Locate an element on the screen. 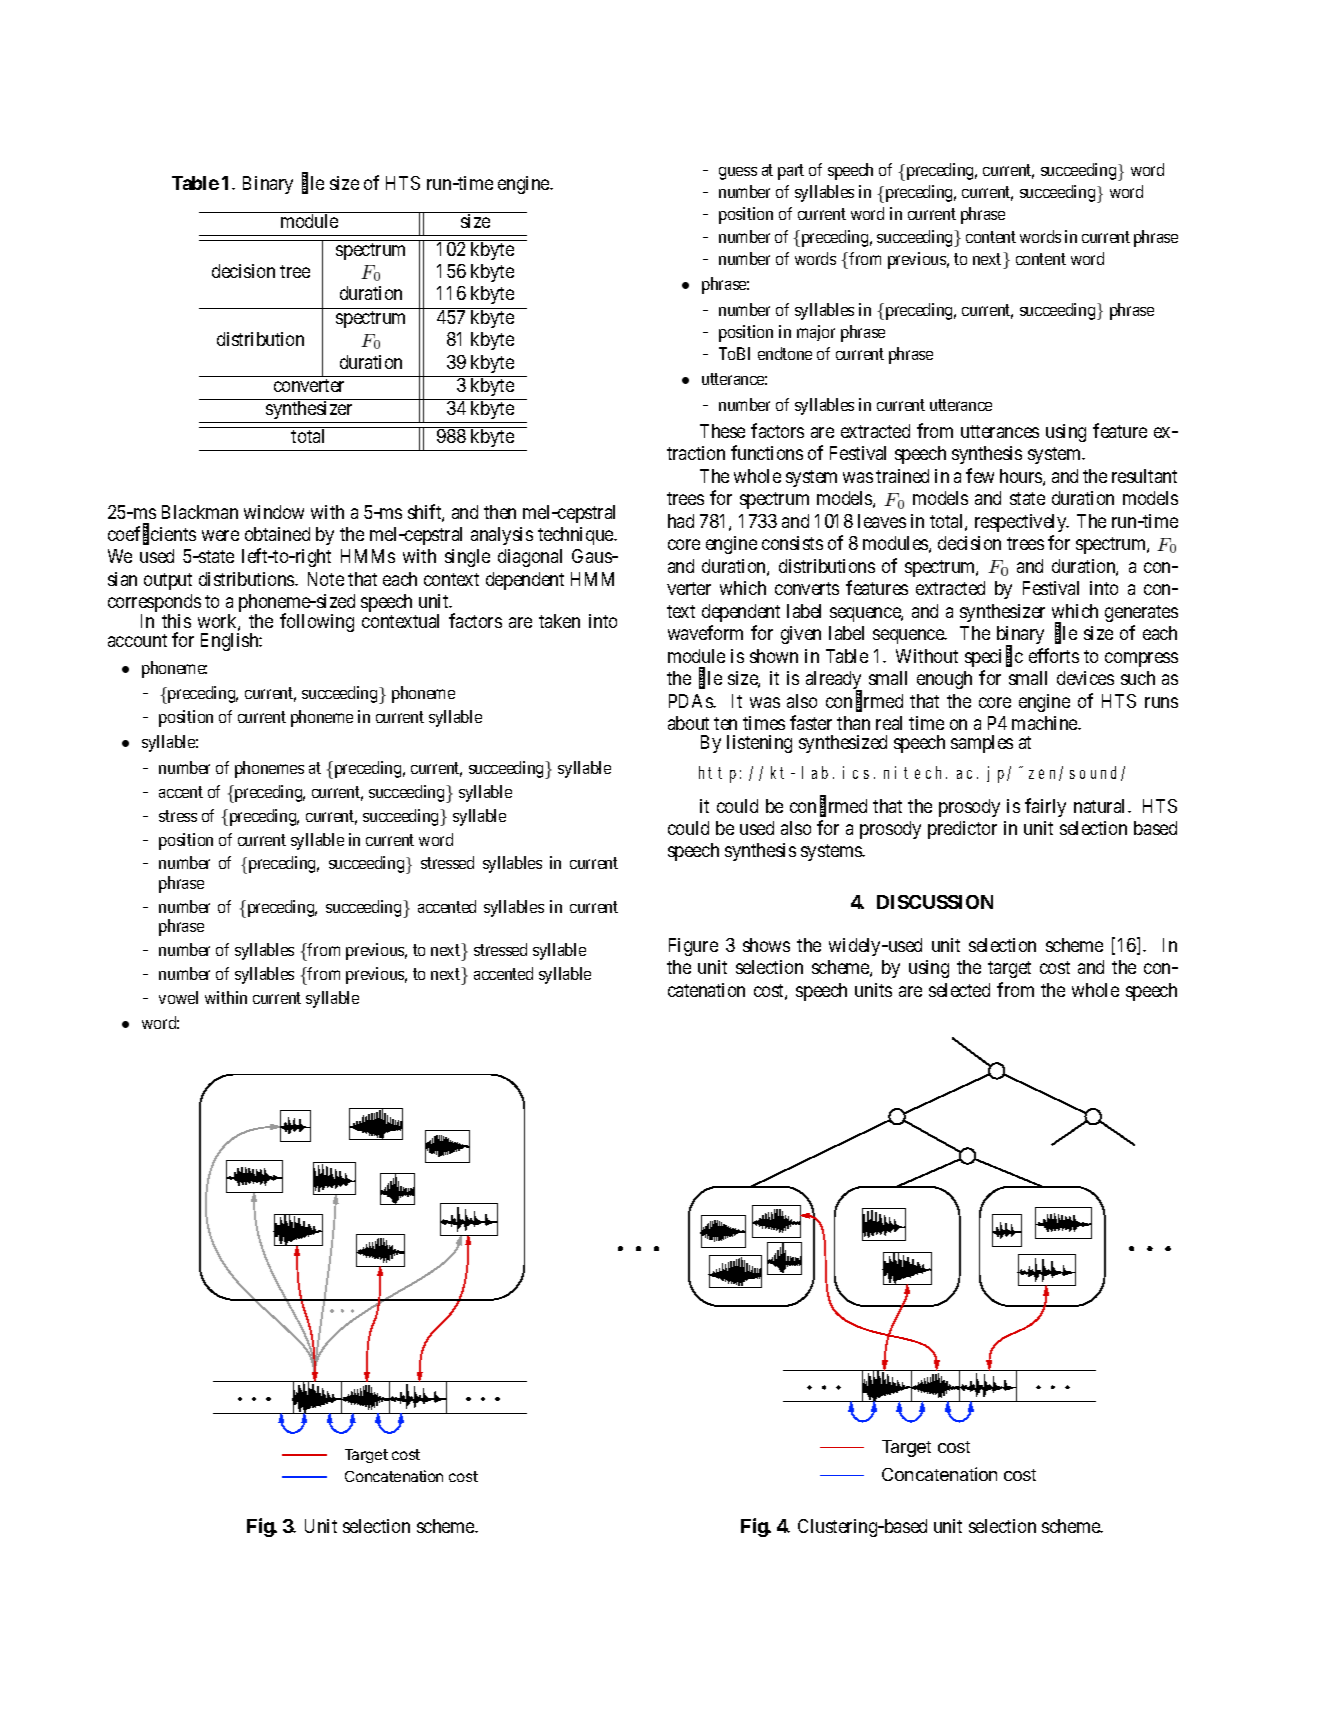  Figure is located at coordinates (693, 947).
